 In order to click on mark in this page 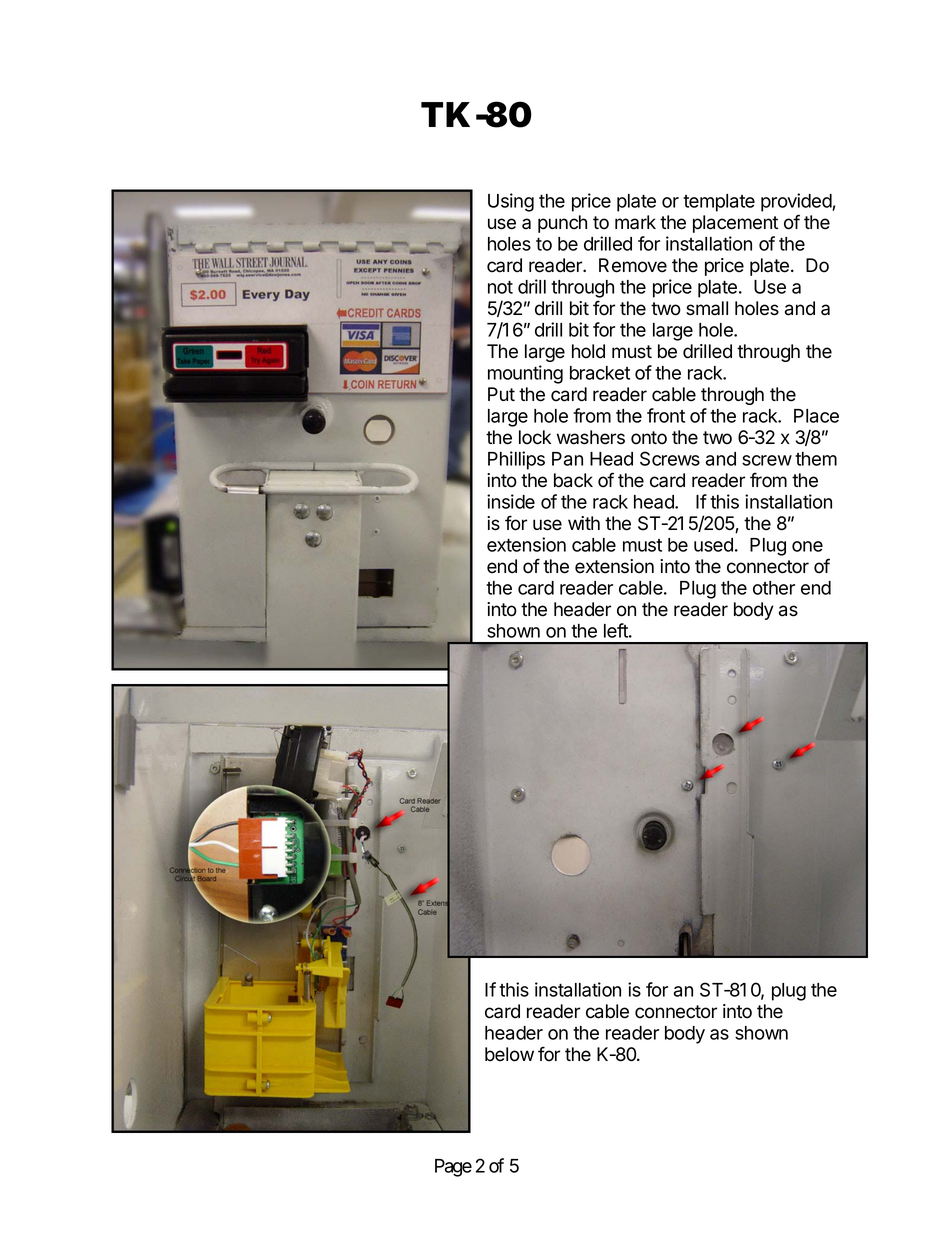, I will do `click(635, 222)`.
